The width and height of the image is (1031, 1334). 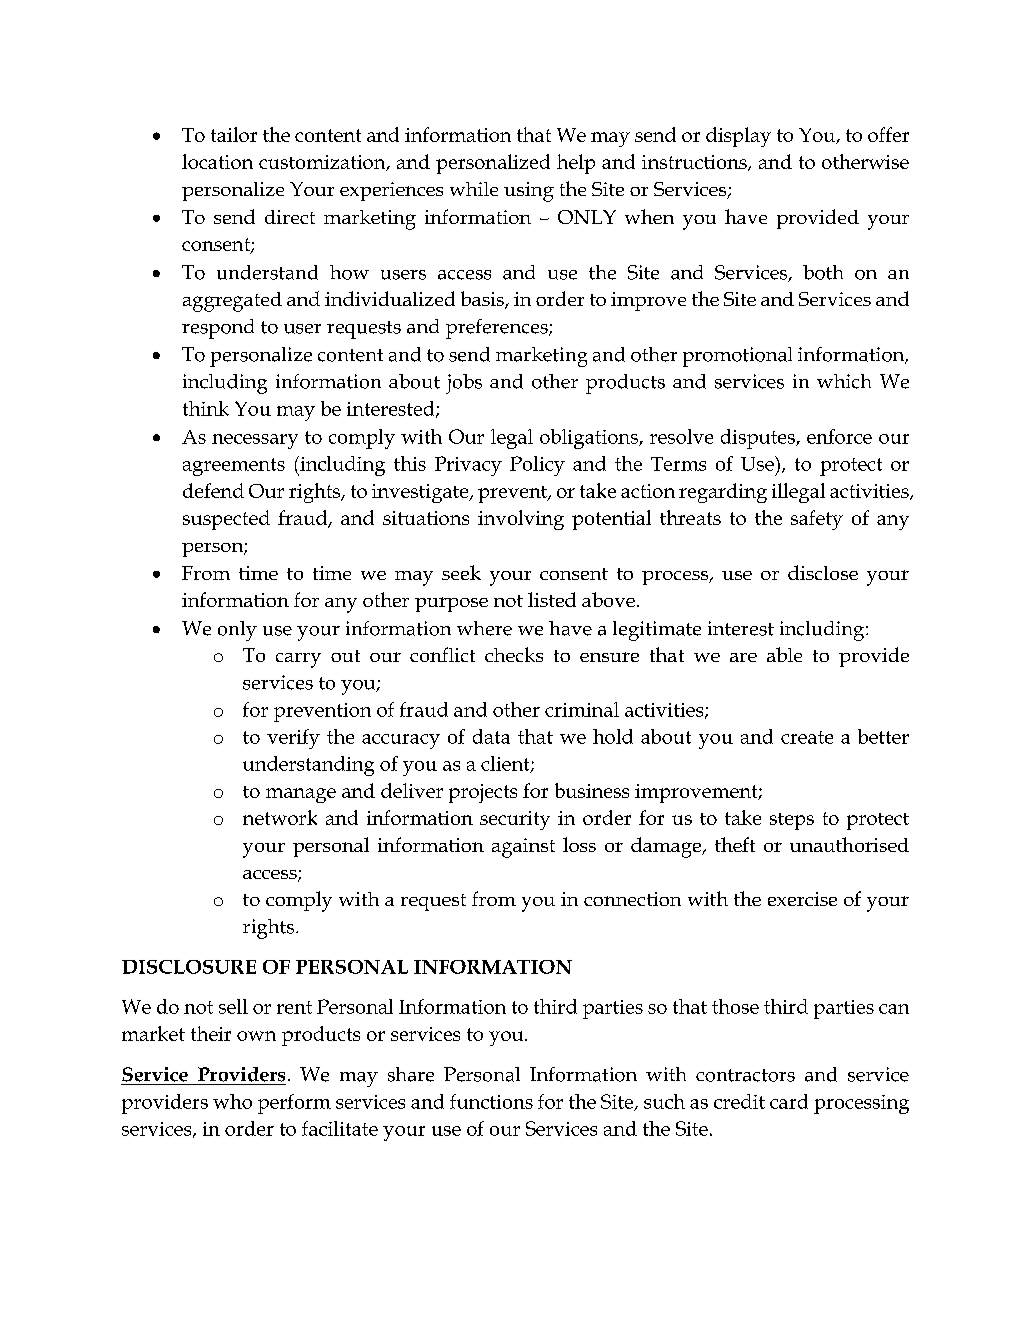 What do you see at coordinates (523, 848) in the image?
I see `against` at bounding box center [523, 848].
